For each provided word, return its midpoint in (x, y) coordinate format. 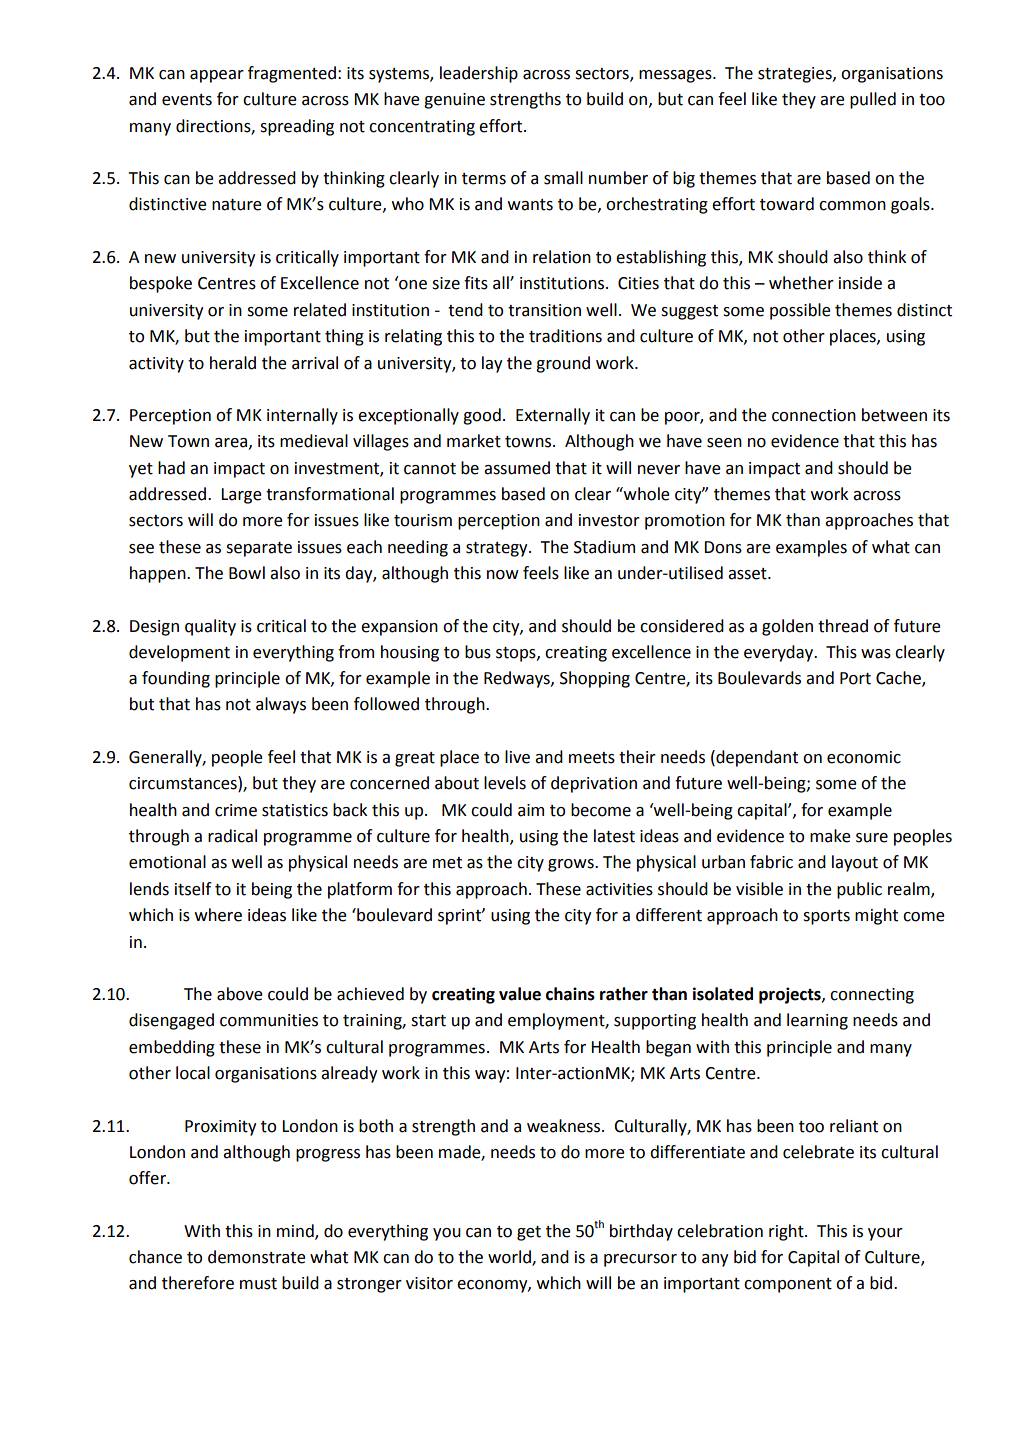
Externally (553, 416)
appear (217, 76)
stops (517, 654)
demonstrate (257, 1257)
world (510, 1258)
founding (176, 679)
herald (233, 363)
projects (791, 995)
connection (814, 415)
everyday (779, 653)
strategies (796, 75)
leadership (479, 74)
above (240, 994)
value (520, 994)
